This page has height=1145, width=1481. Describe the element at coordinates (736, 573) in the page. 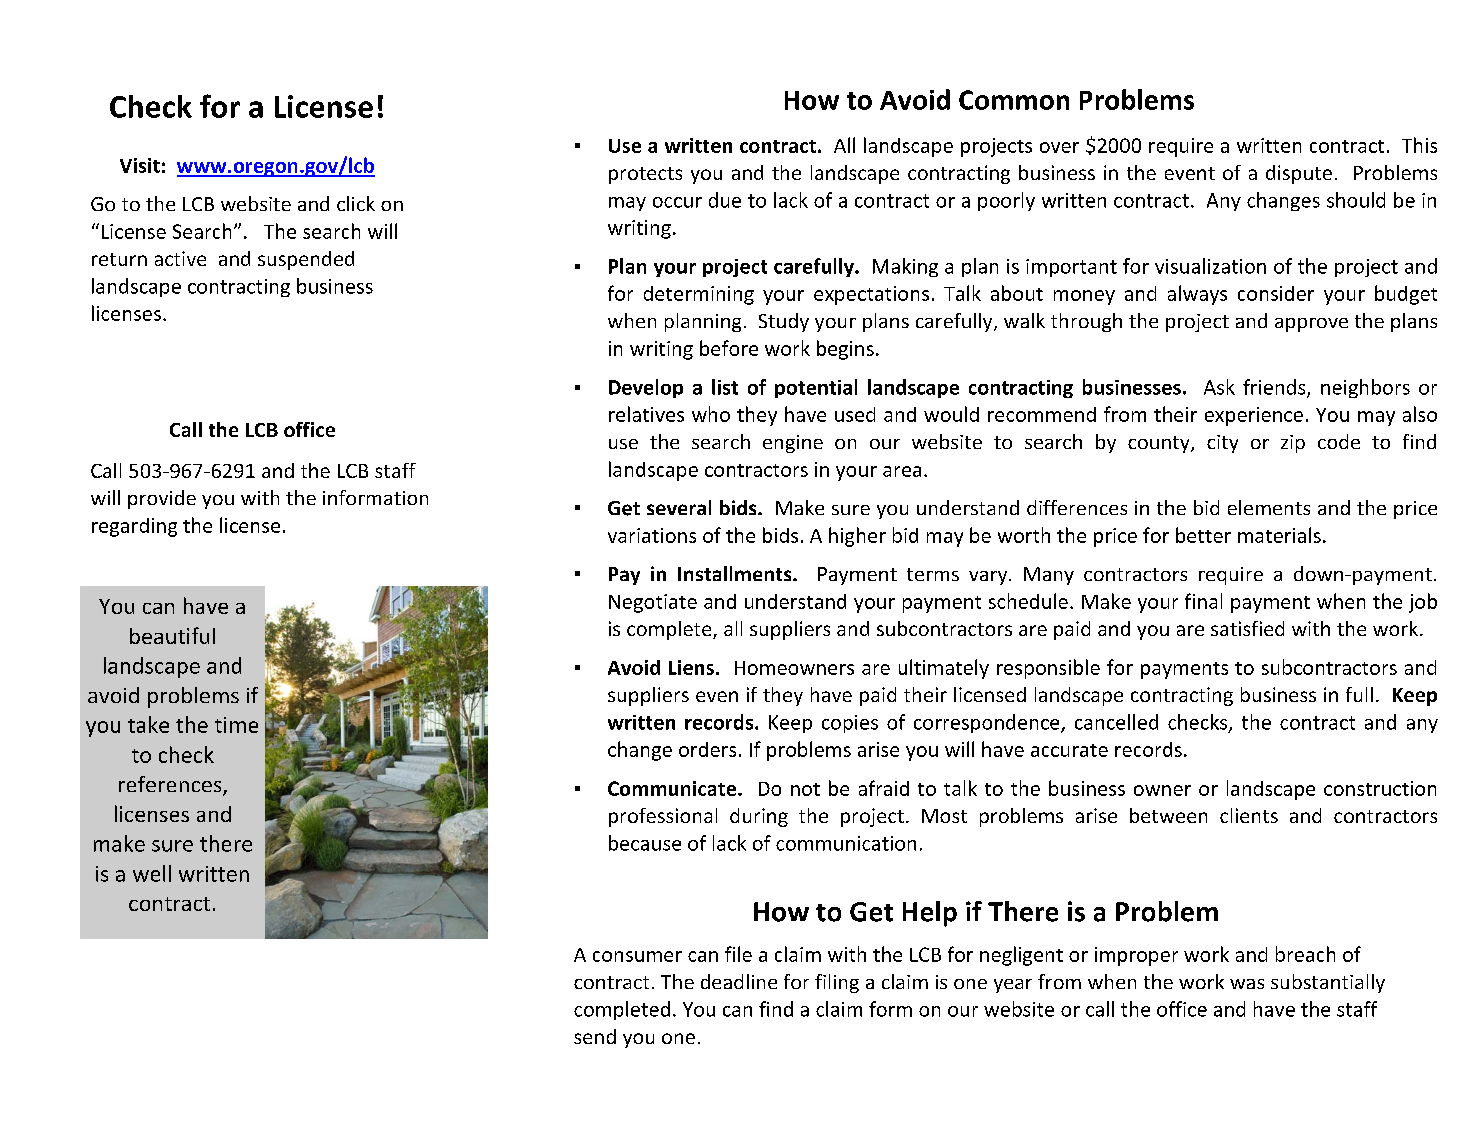

I see `Installments` at that location.
